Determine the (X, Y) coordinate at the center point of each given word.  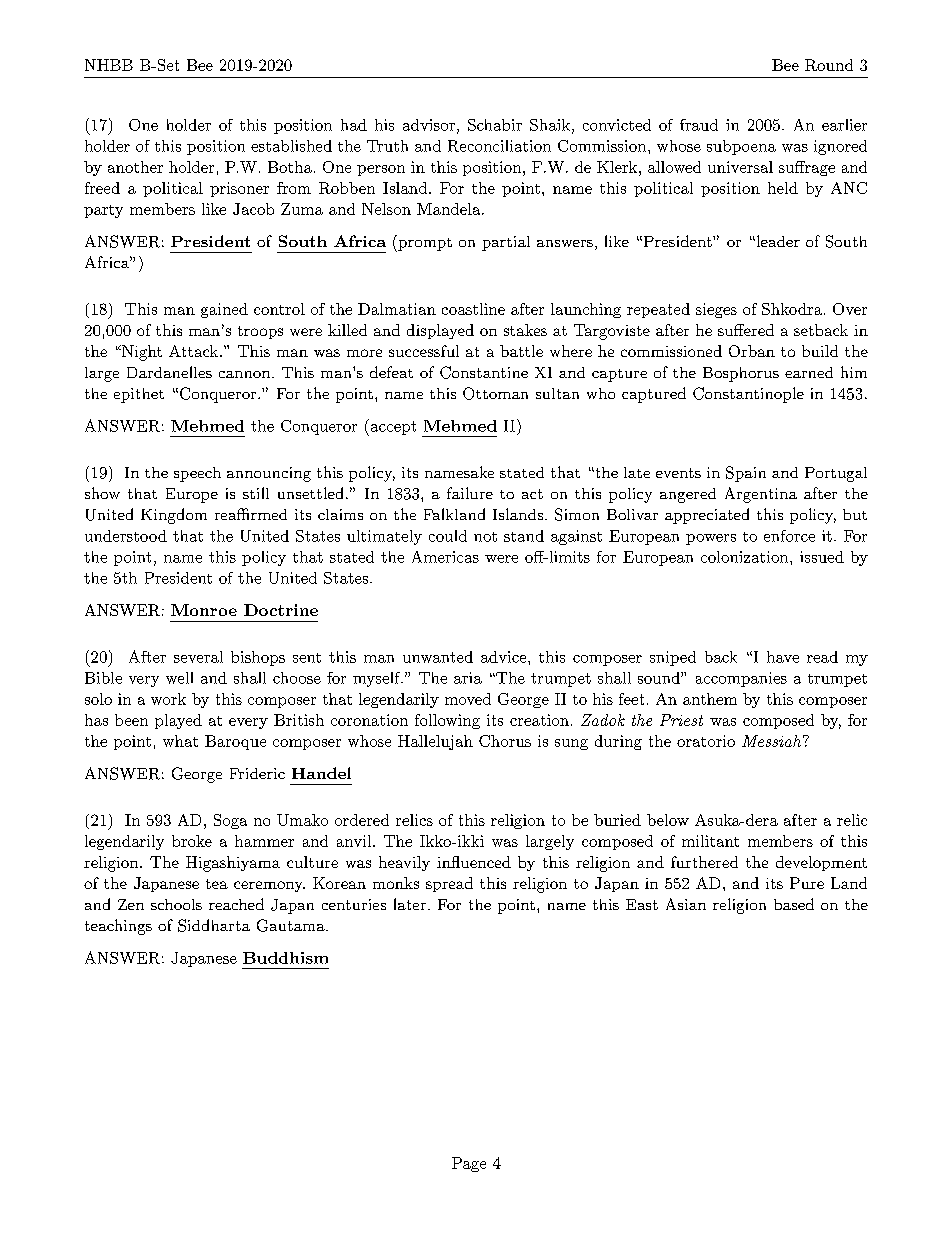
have (783, 657)
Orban (752, 351)
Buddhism (285, 958)
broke (192, 841)
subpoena (741, 147)
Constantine (484, 372)
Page (469, 1164)
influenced (474, 862)
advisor (429, 125)
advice (503, 657)
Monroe (204, 610)
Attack (195, 351)
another (135, 167)
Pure (807, 883)
